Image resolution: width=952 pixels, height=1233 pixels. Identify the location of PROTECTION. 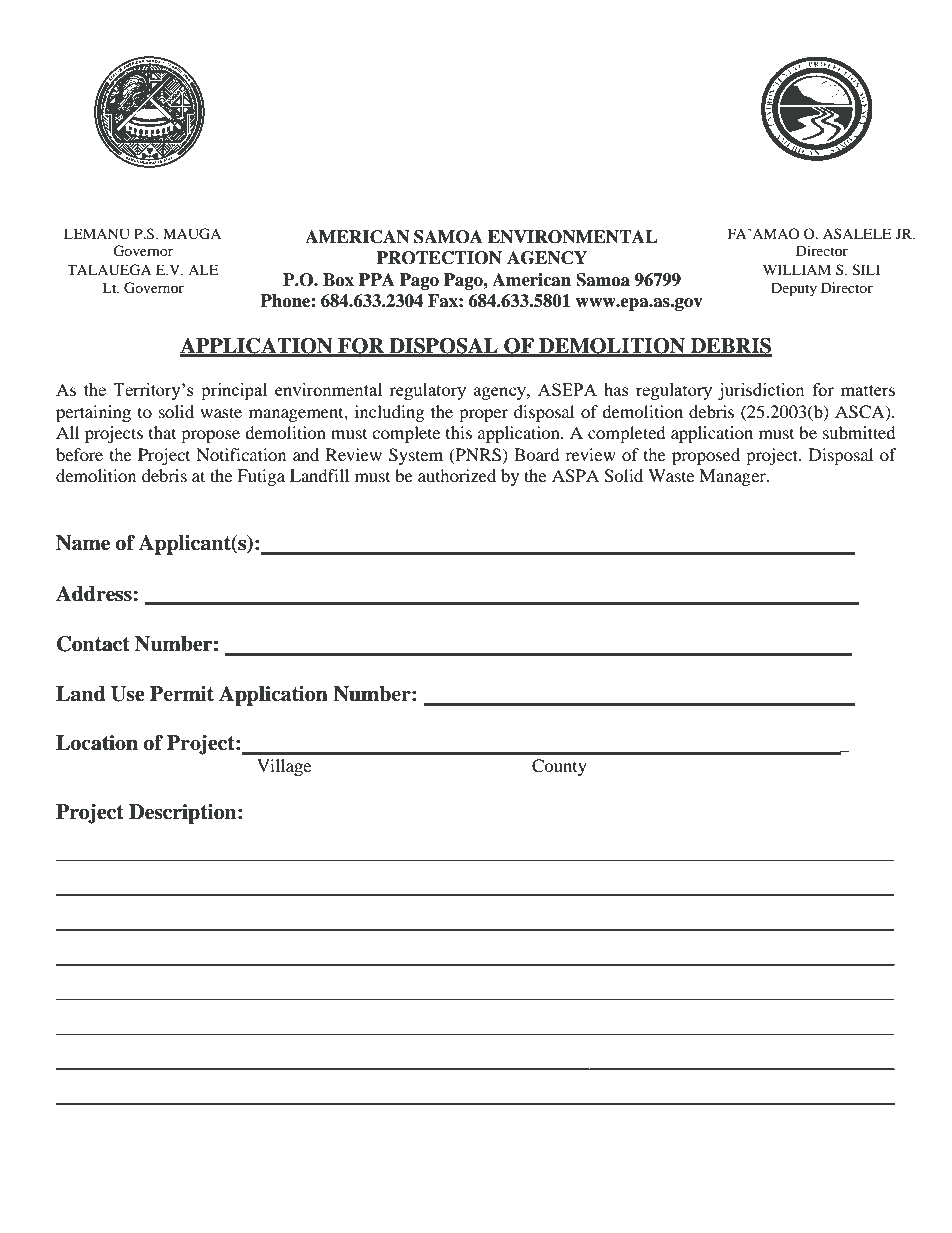
(439, 258).
